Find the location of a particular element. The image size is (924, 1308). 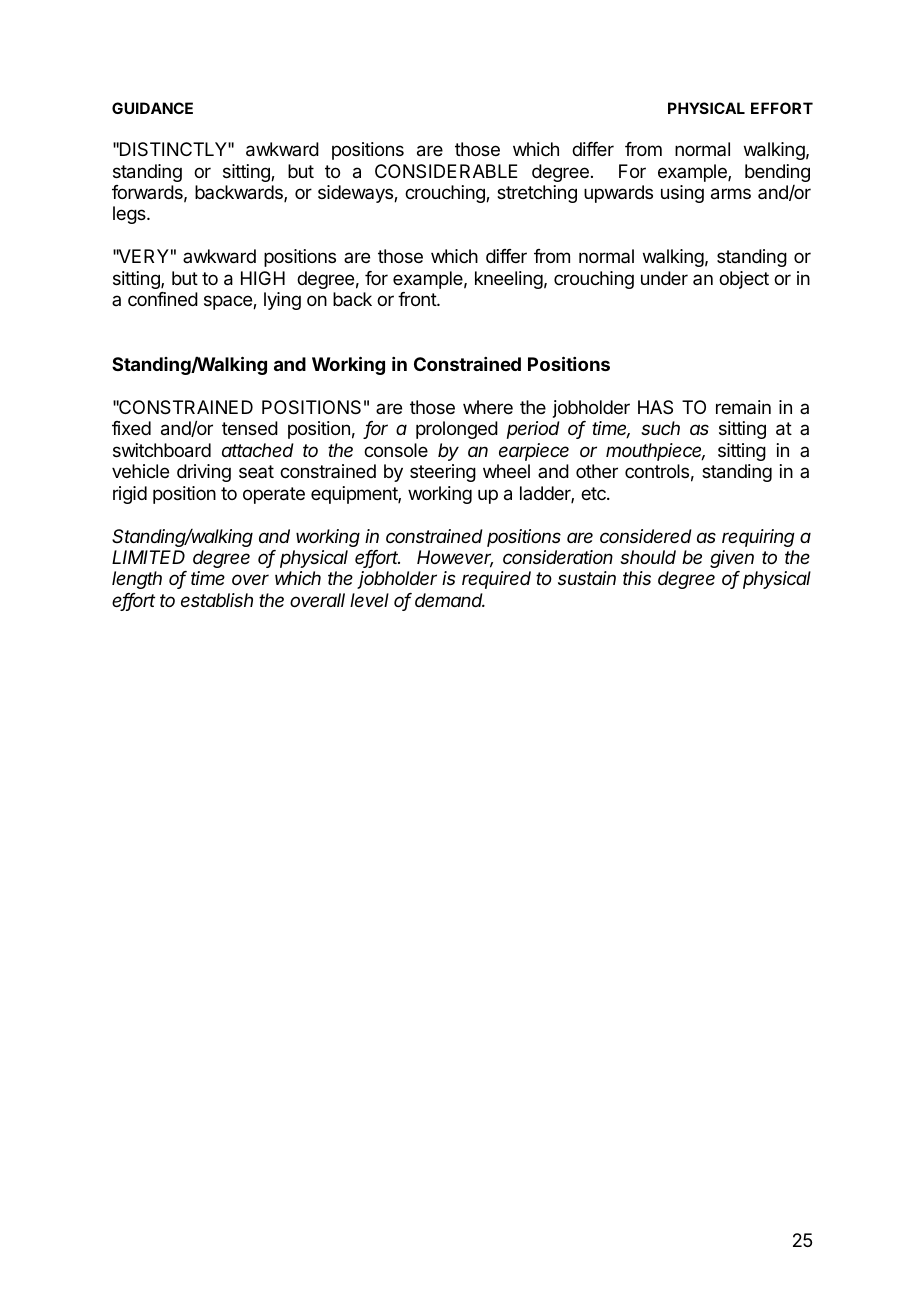

kneeling is located at coordinates (509, 280).
